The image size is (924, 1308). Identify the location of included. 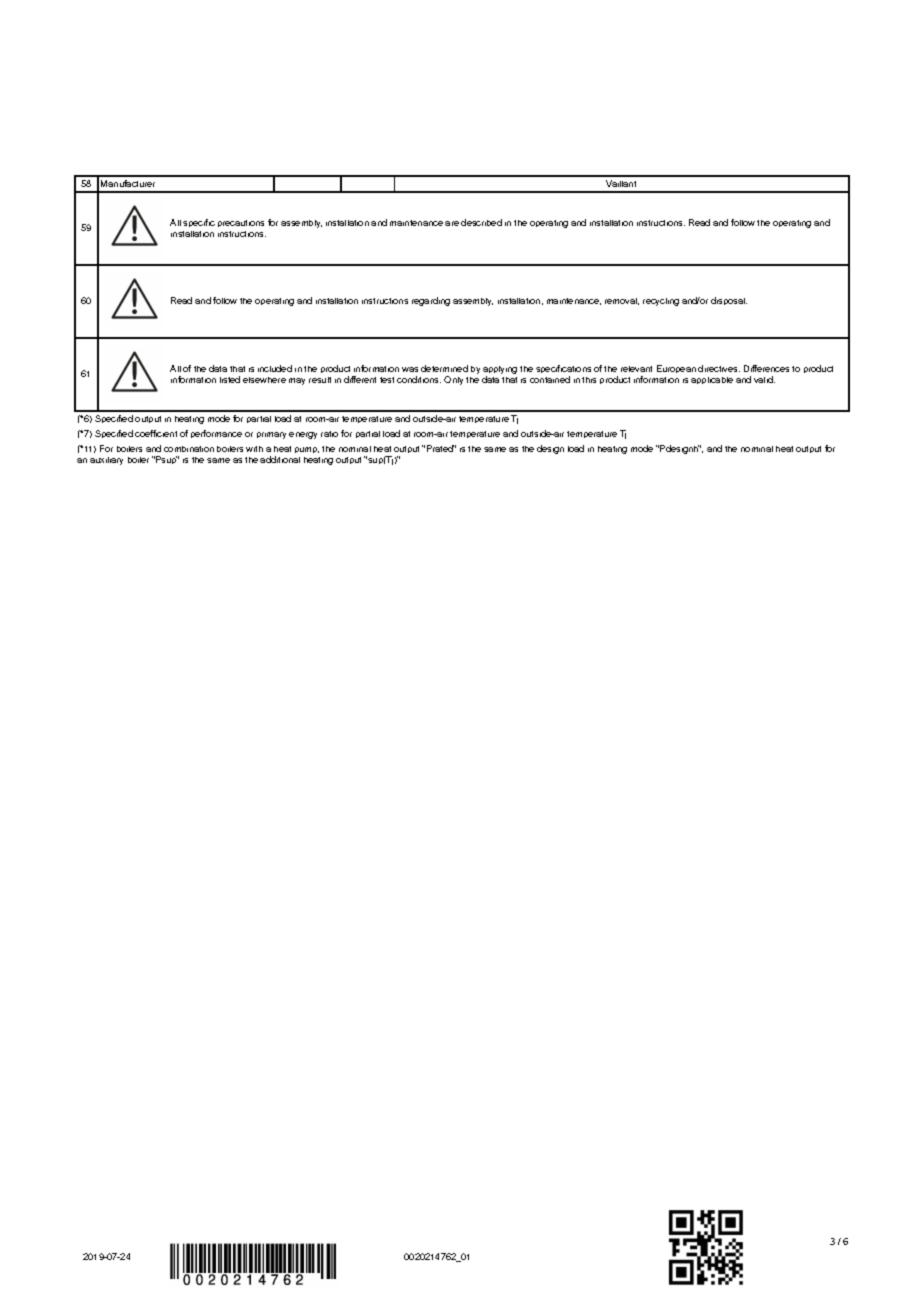
(275, 368).
